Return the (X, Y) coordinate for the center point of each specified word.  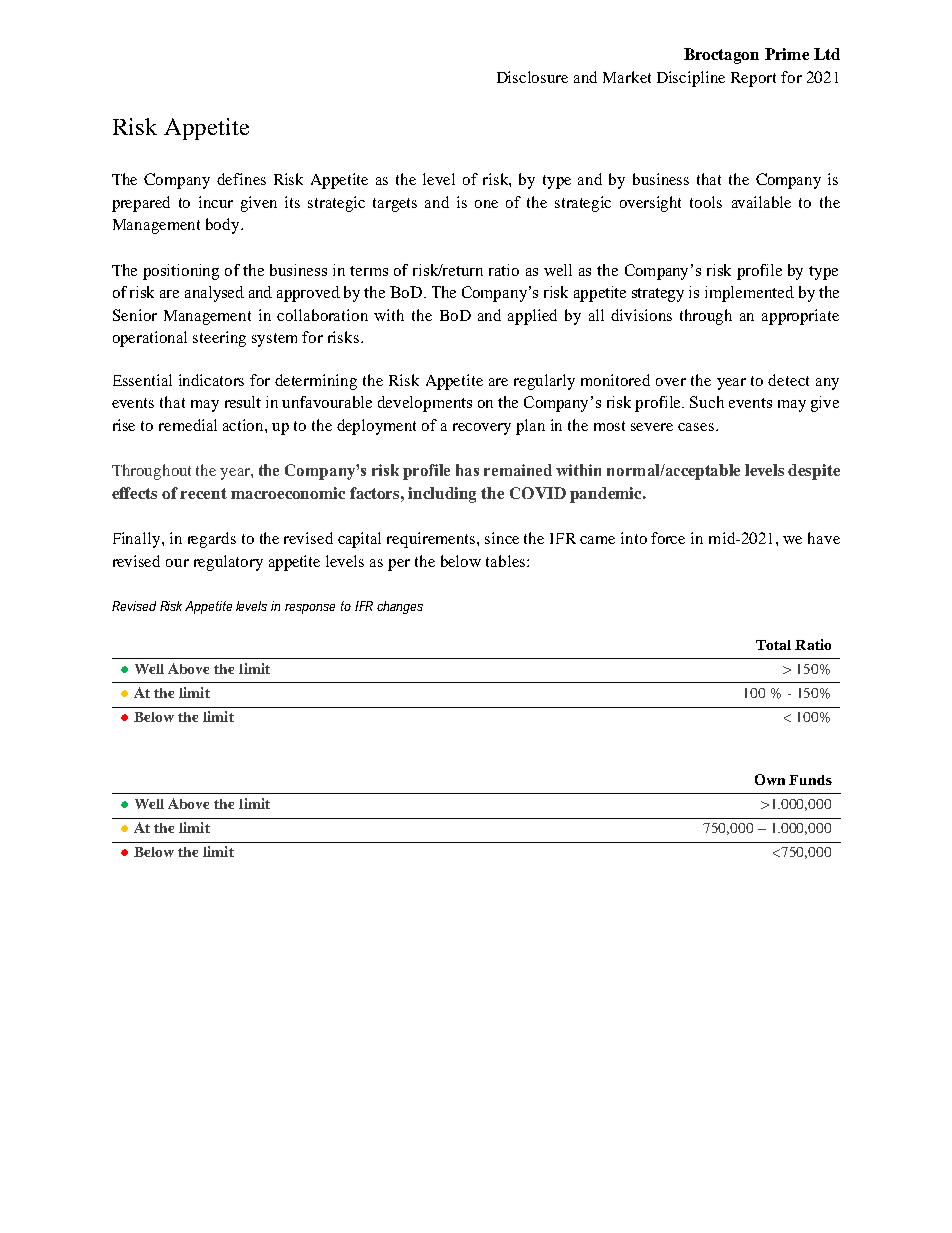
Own (770, 779)
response (310, 609)
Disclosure (532, 77)
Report (753, 79)
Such (707, 402)
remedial (188, 425)
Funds (810, 780)
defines (241, 179)
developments (425, 404)
